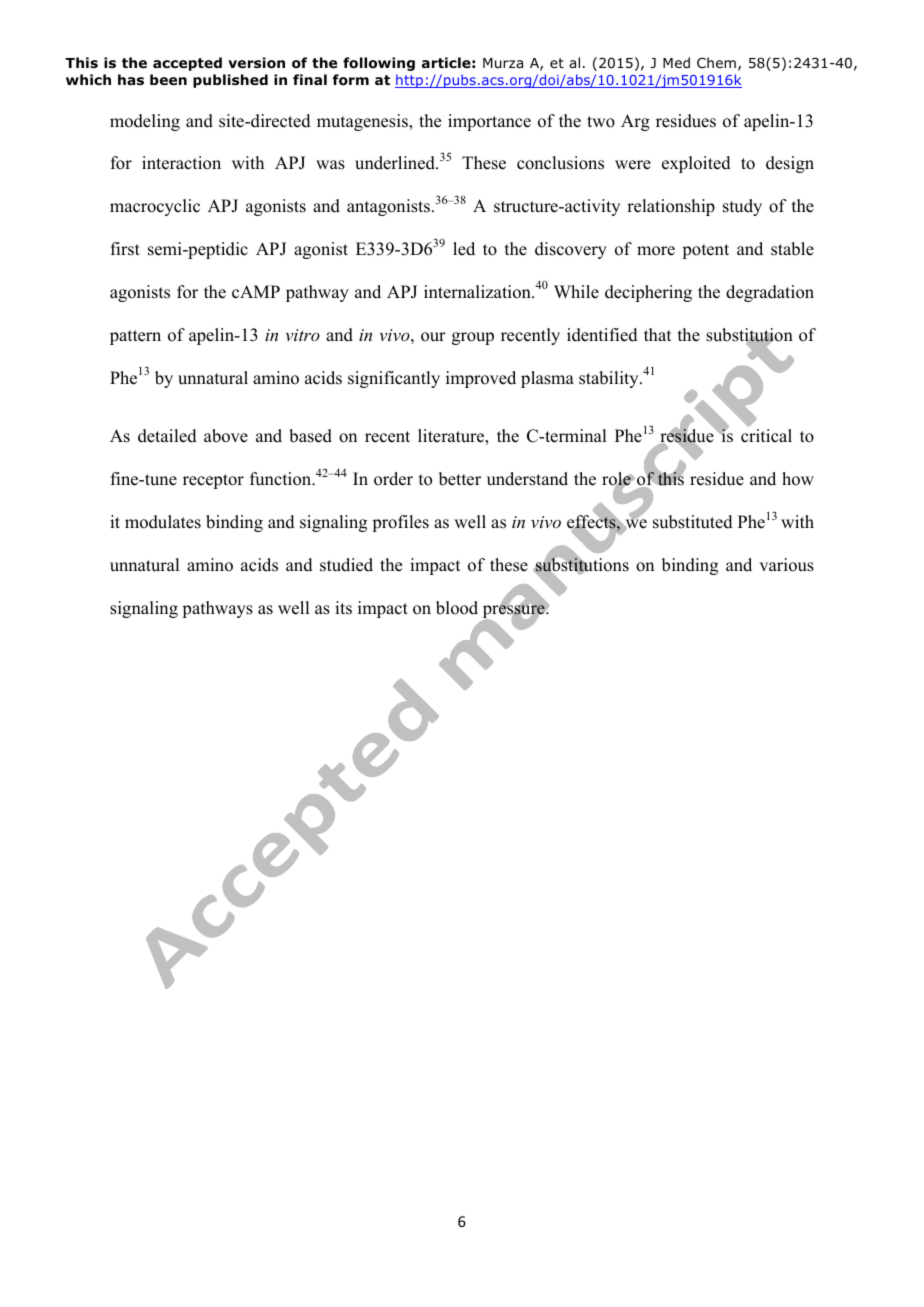 This document has width=924, height=1307. What do you see at coordinates (657, 334) in the document?
I see `that` at bounding box center [657, 334].
